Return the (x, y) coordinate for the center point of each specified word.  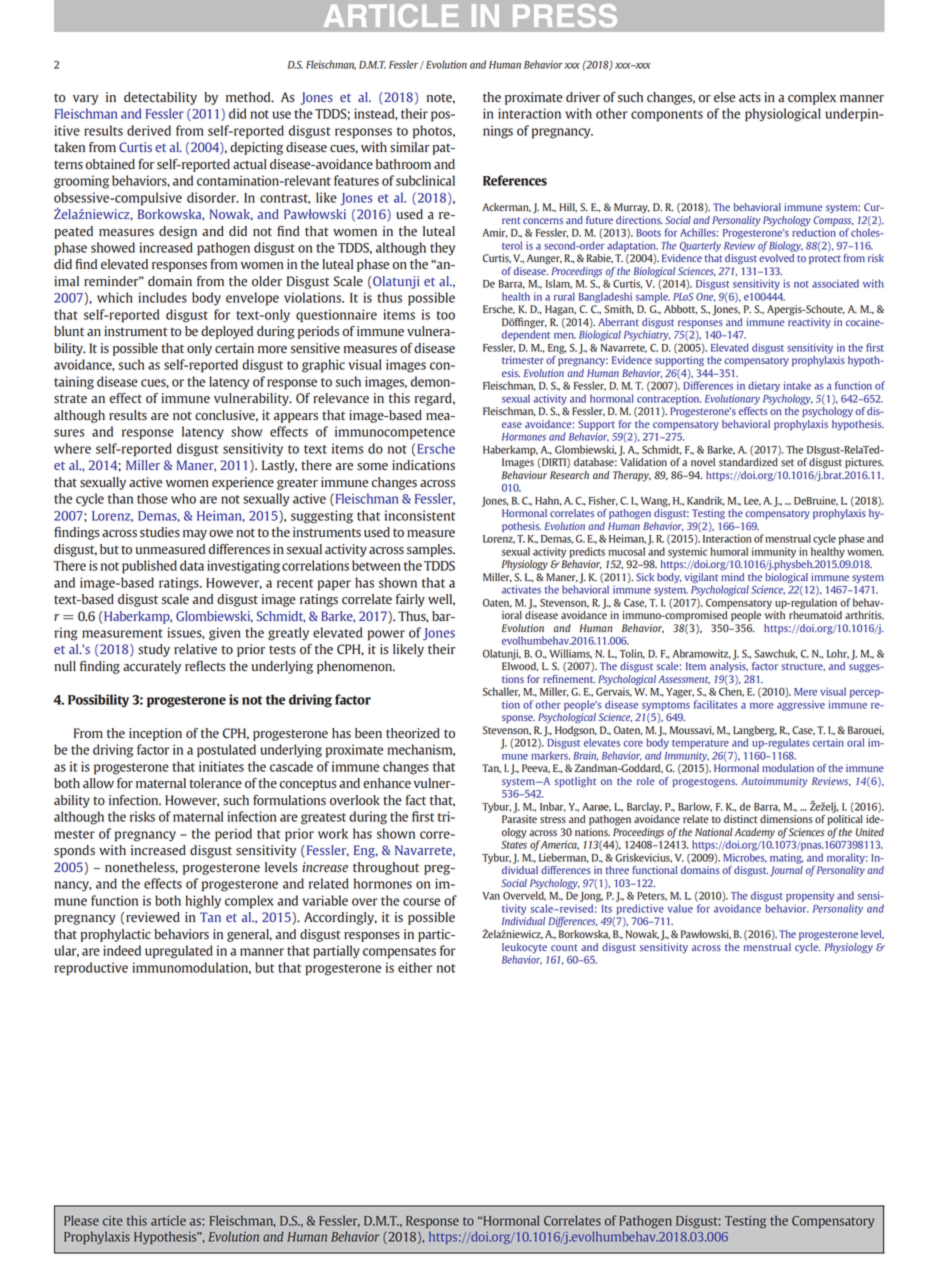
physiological (783, 115)
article (168, 1220)
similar (410, 147)
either (415, 967)
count (564, 947)
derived (149, 130)
